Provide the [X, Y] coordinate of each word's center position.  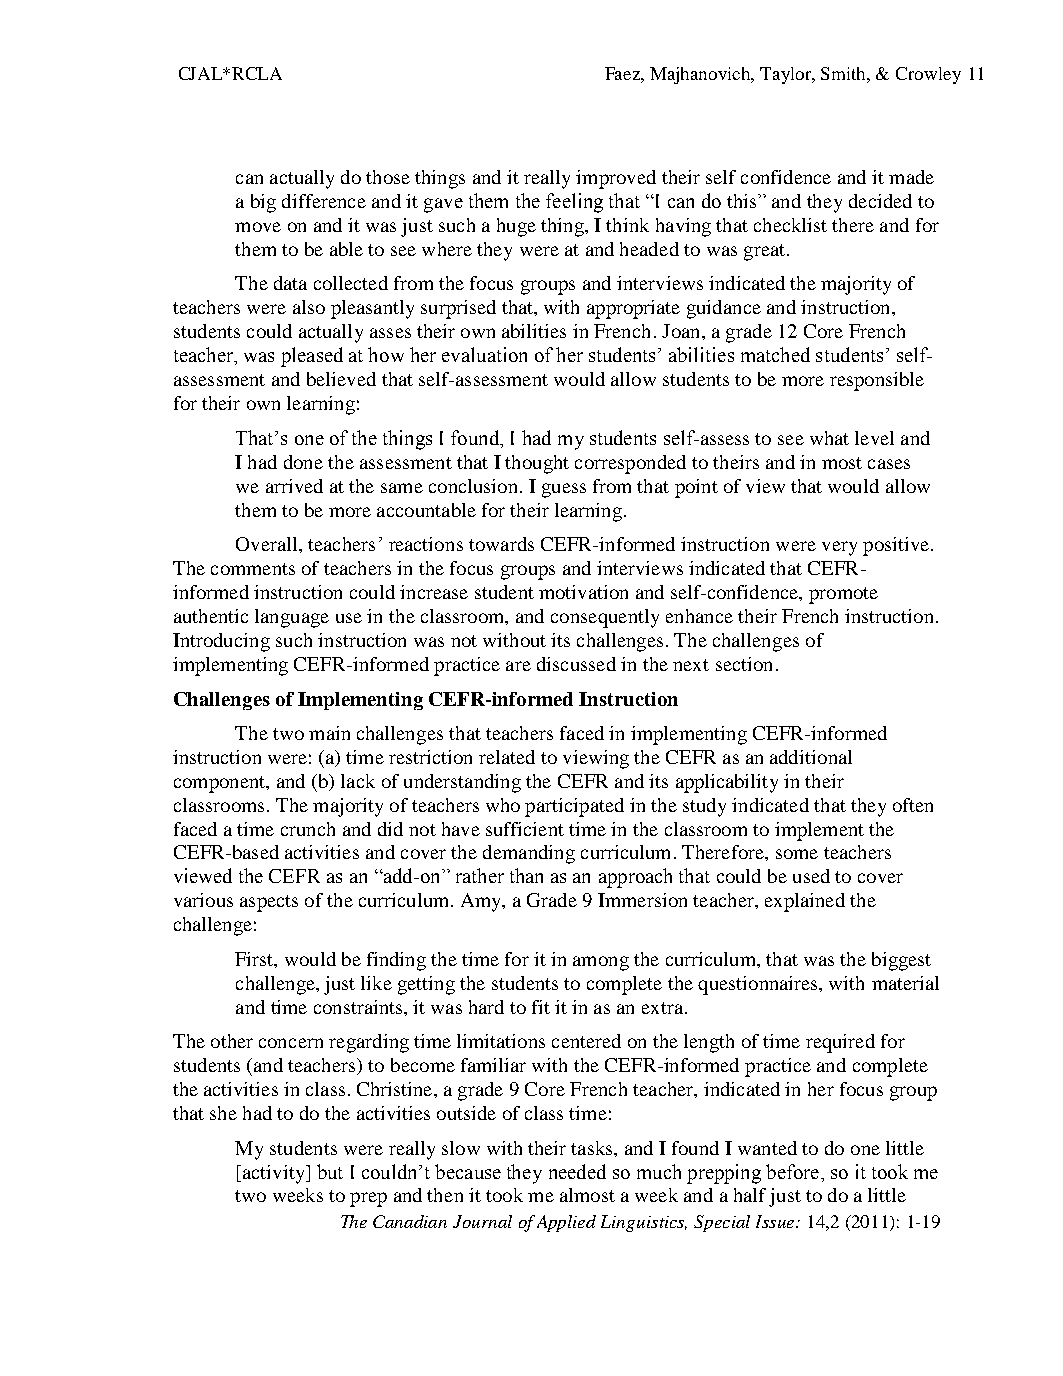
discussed [576, 664]
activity [275, 1174]
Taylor [787, 75]
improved [616, 179]
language [292, 618]
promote [843, 595]
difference [324, 201]
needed [577, 1171]
